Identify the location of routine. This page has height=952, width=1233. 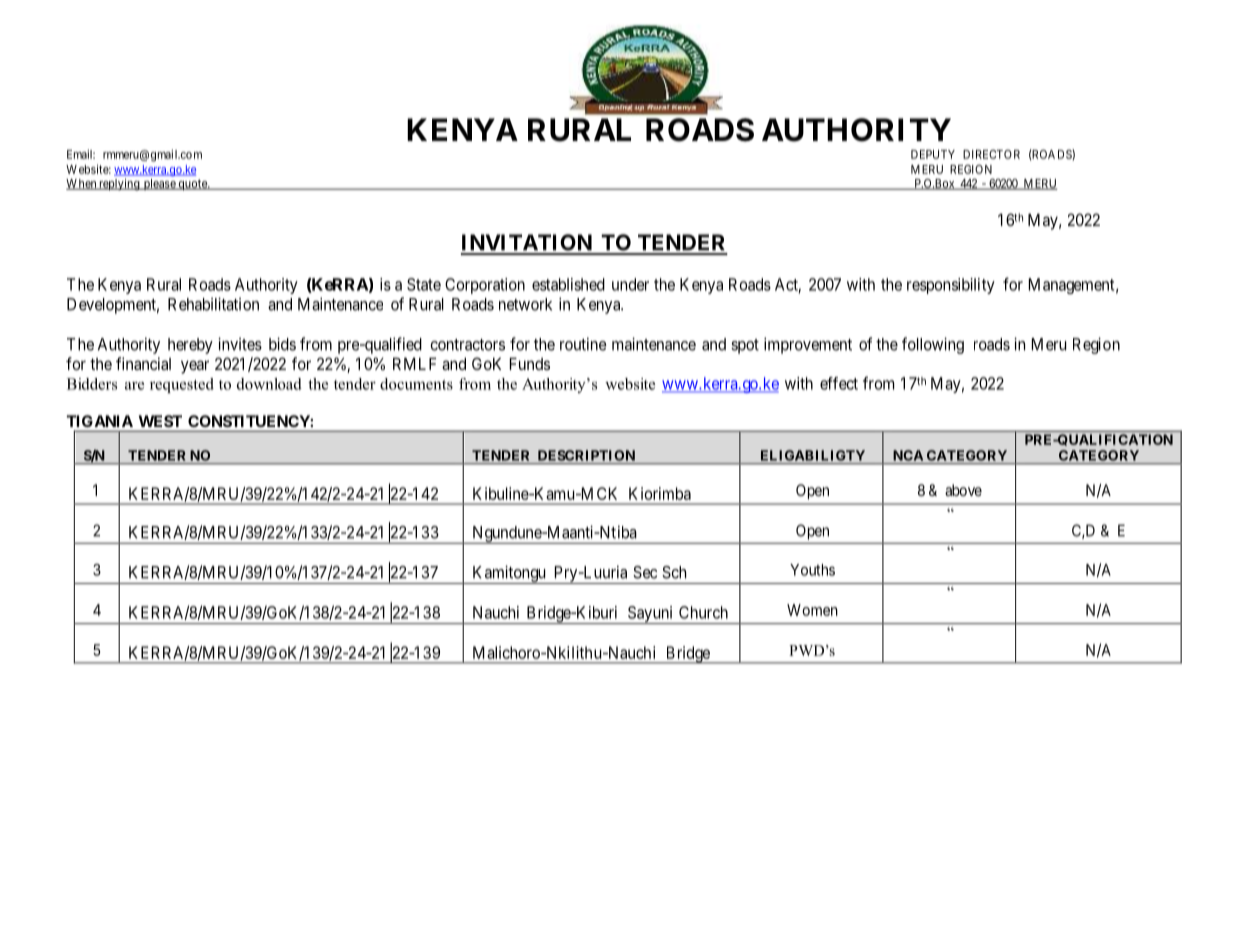
(583, 344).
